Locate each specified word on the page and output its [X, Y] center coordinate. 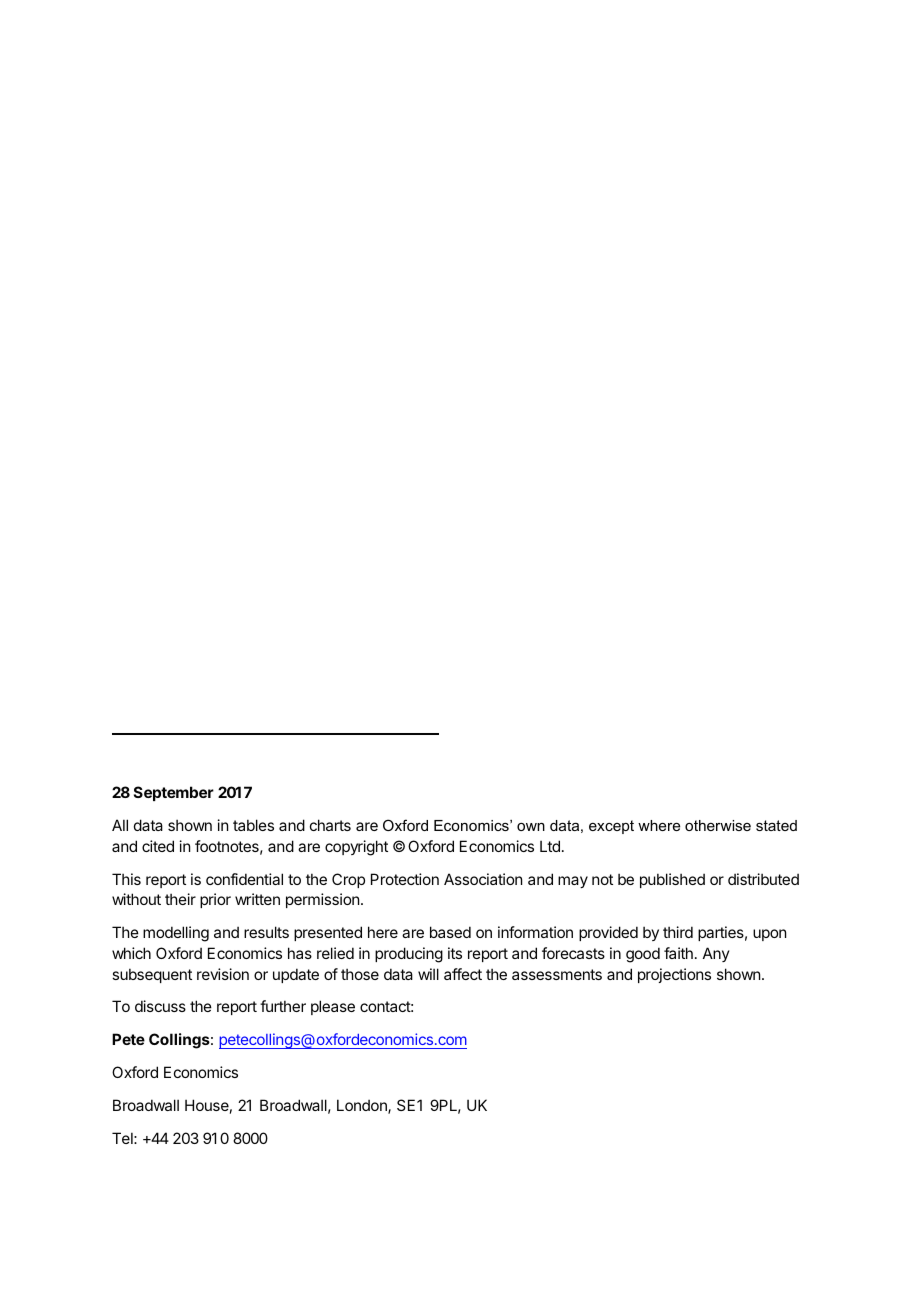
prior [215, 900]
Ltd [550, 846]
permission [322, 900]
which [131, 953]
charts [330, 825]
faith [678, 953]
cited [158, 846]
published [672, 880]
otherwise [718, 825]
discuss [160, 1006]
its [455, 953]
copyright [356, 848]
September [174, 793]
